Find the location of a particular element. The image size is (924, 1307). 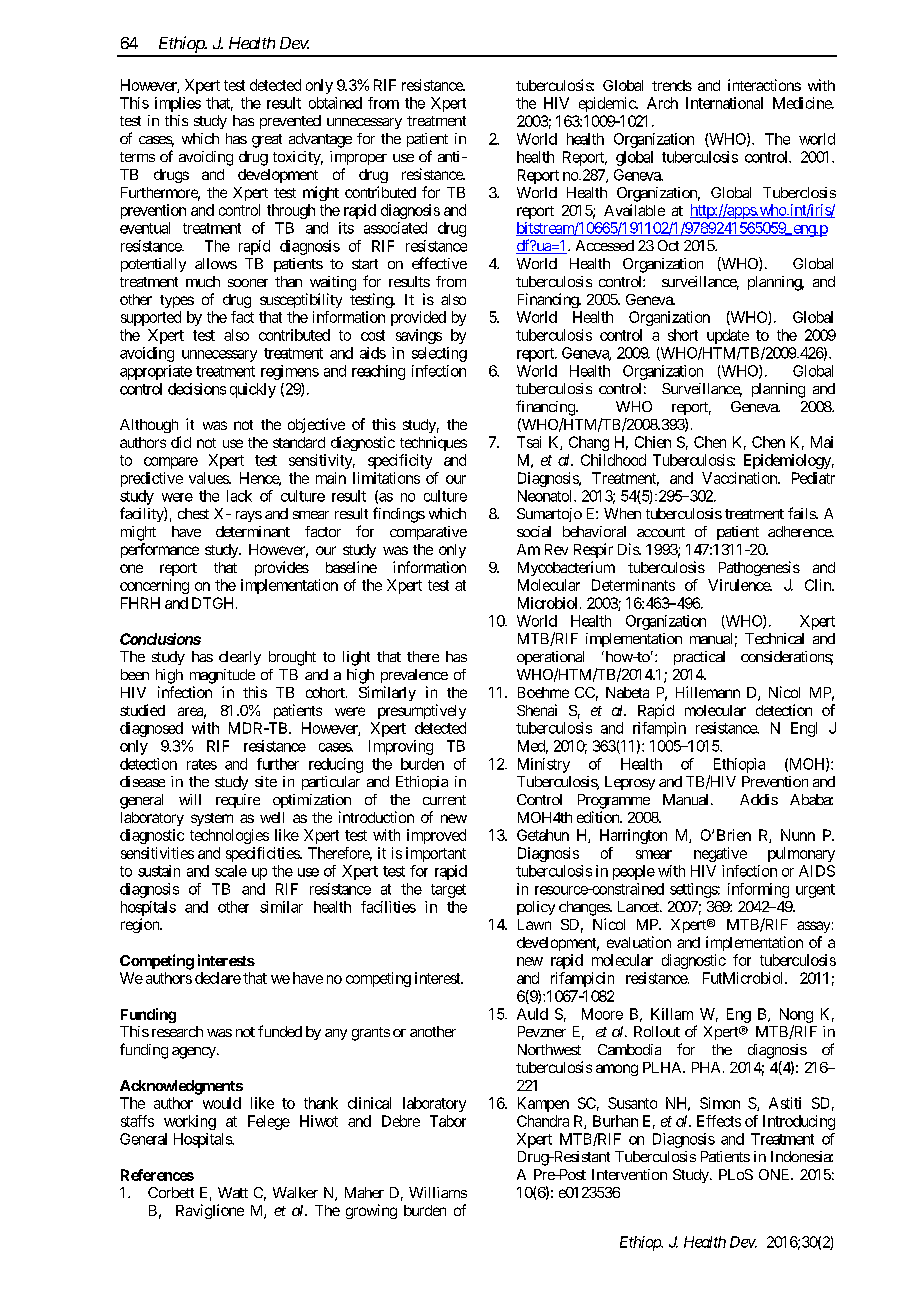

practical is located at coordinates (699, 658).
